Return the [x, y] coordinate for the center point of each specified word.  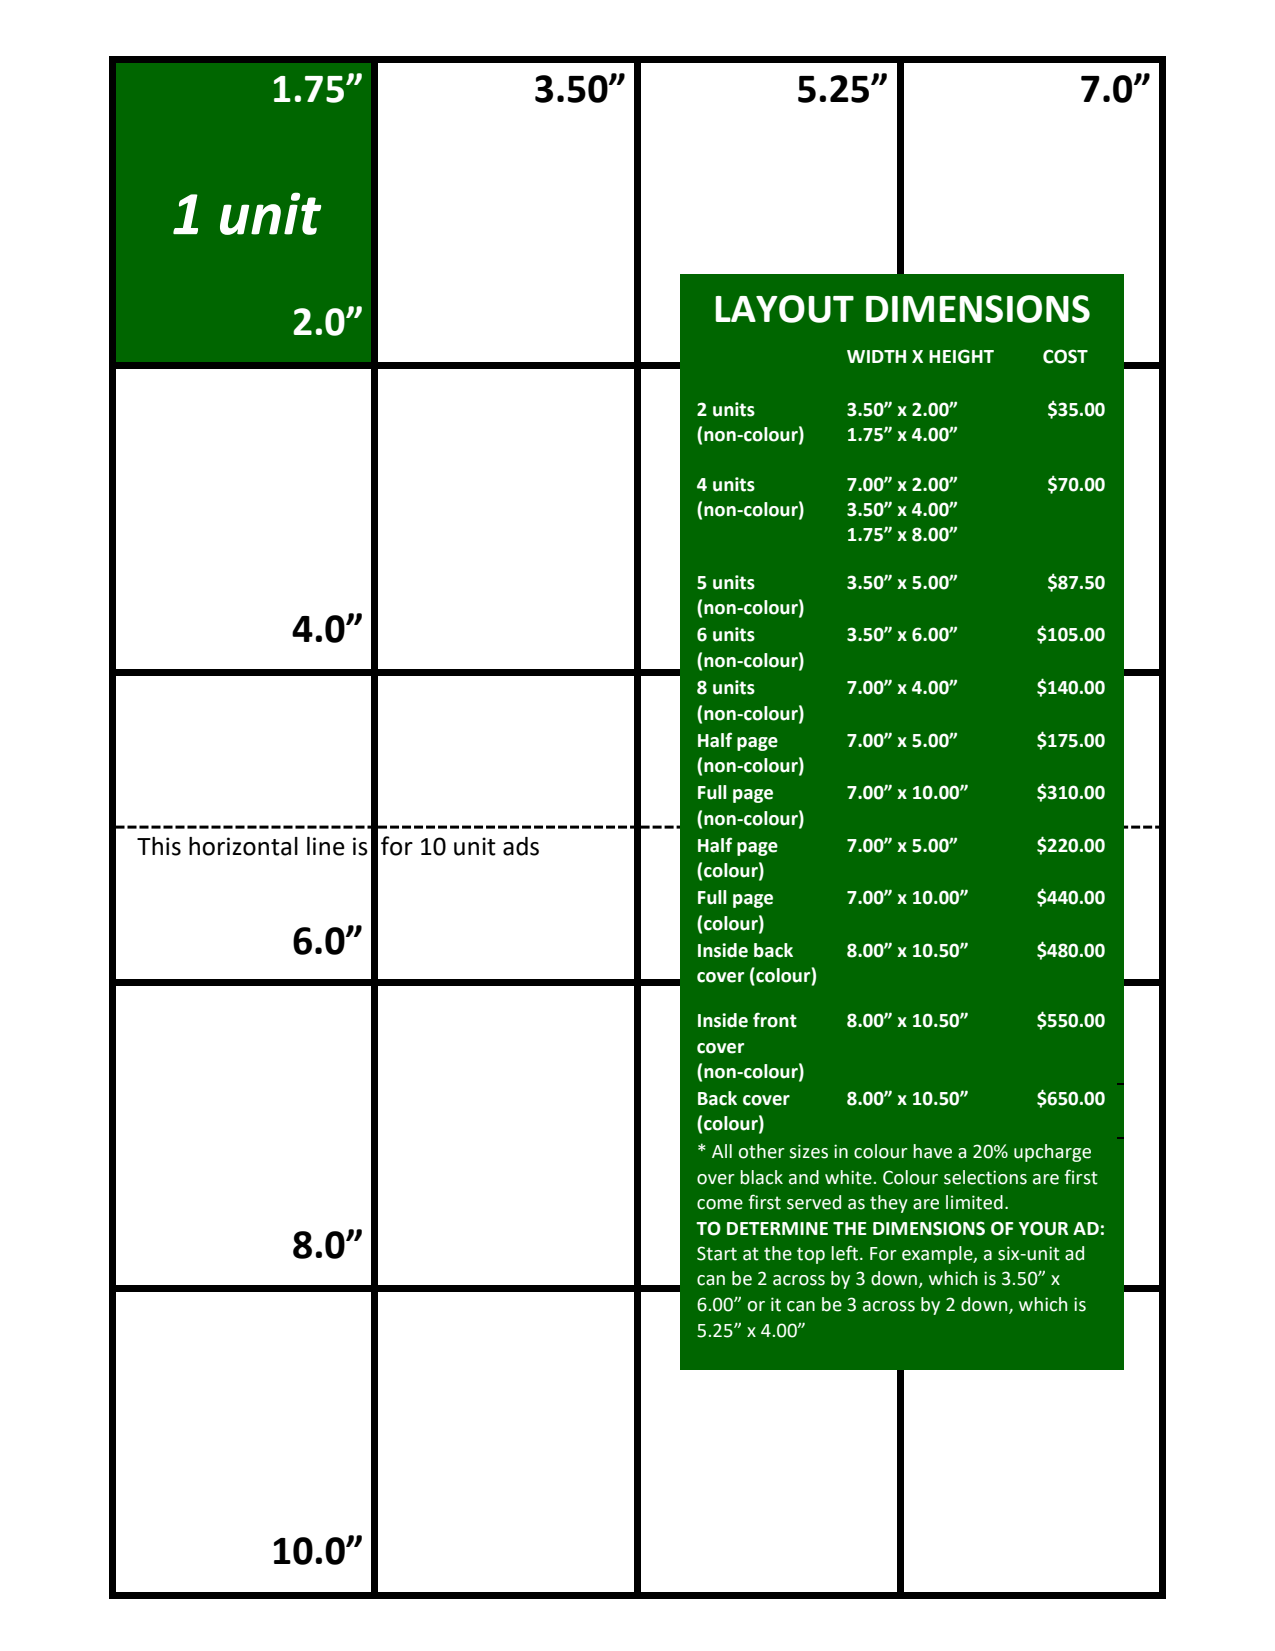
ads [521, 846]
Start [717, 1253]
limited [974, 1202]
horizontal [243, 846]
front [775, 1020]
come [720, 1204]
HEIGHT [961, 356]
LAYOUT [784, 309]
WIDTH [876, 356]
